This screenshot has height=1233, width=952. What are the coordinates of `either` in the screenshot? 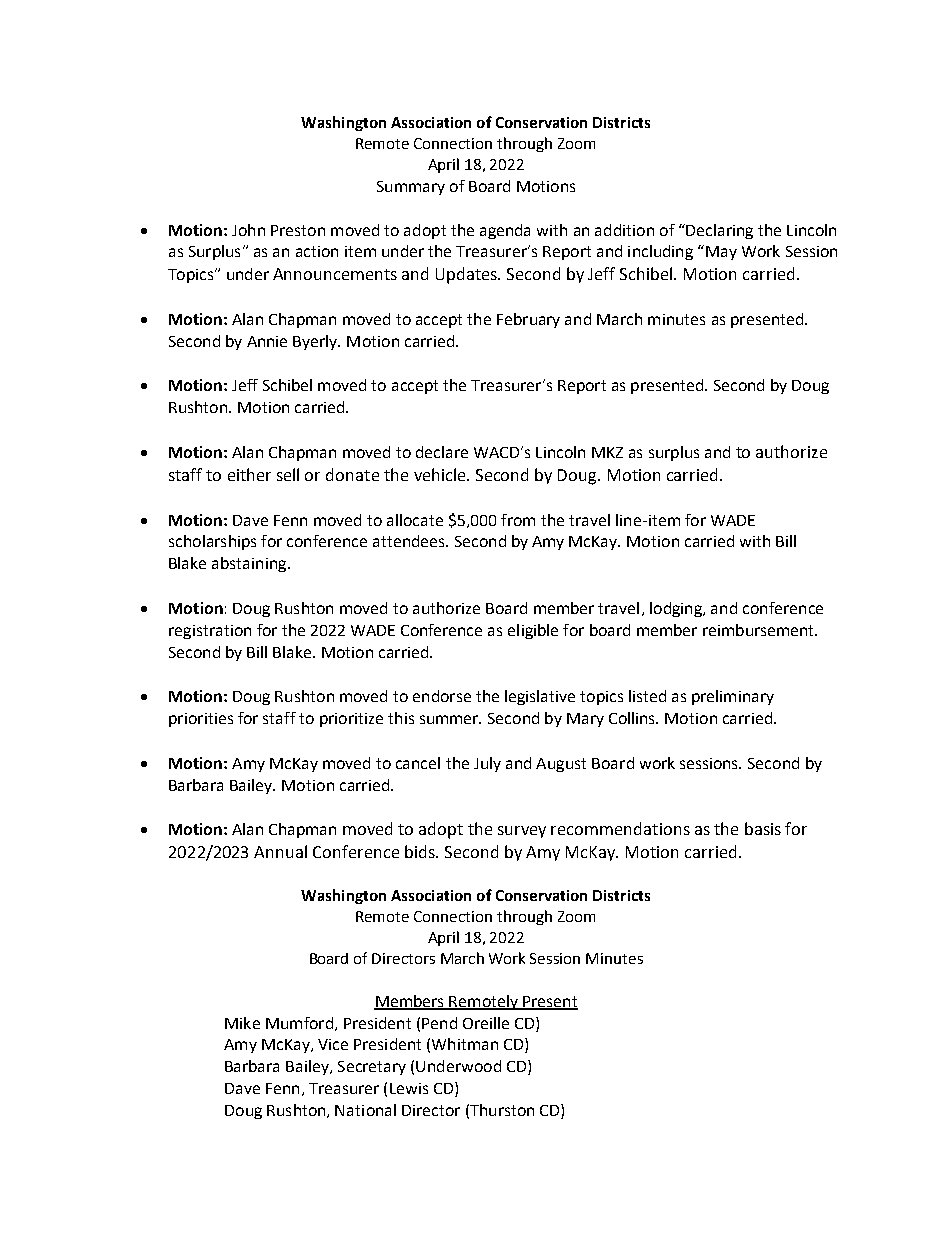 It's located at (249, 474).
